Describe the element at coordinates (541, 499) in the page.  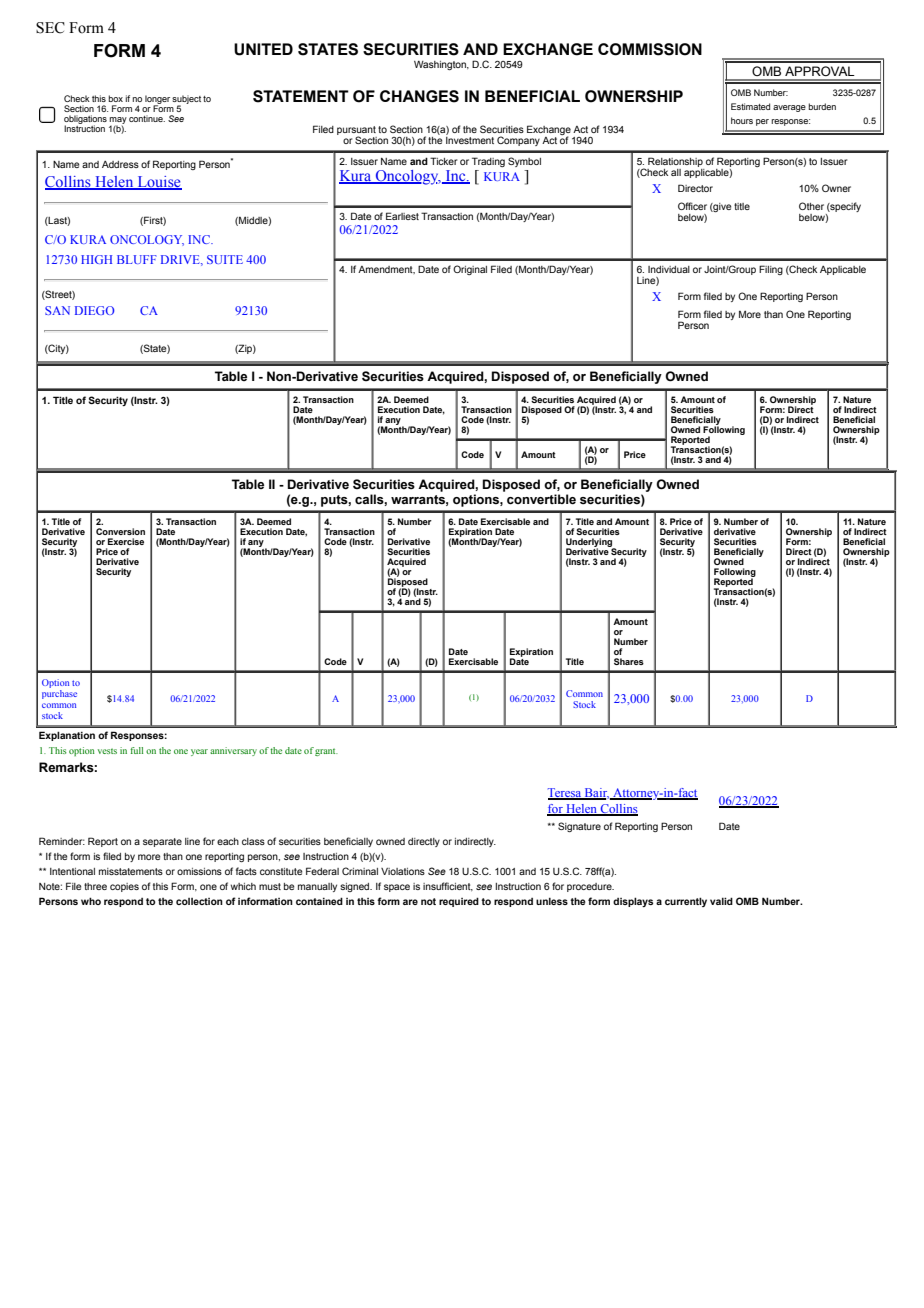
I see `convertible` at that location.
